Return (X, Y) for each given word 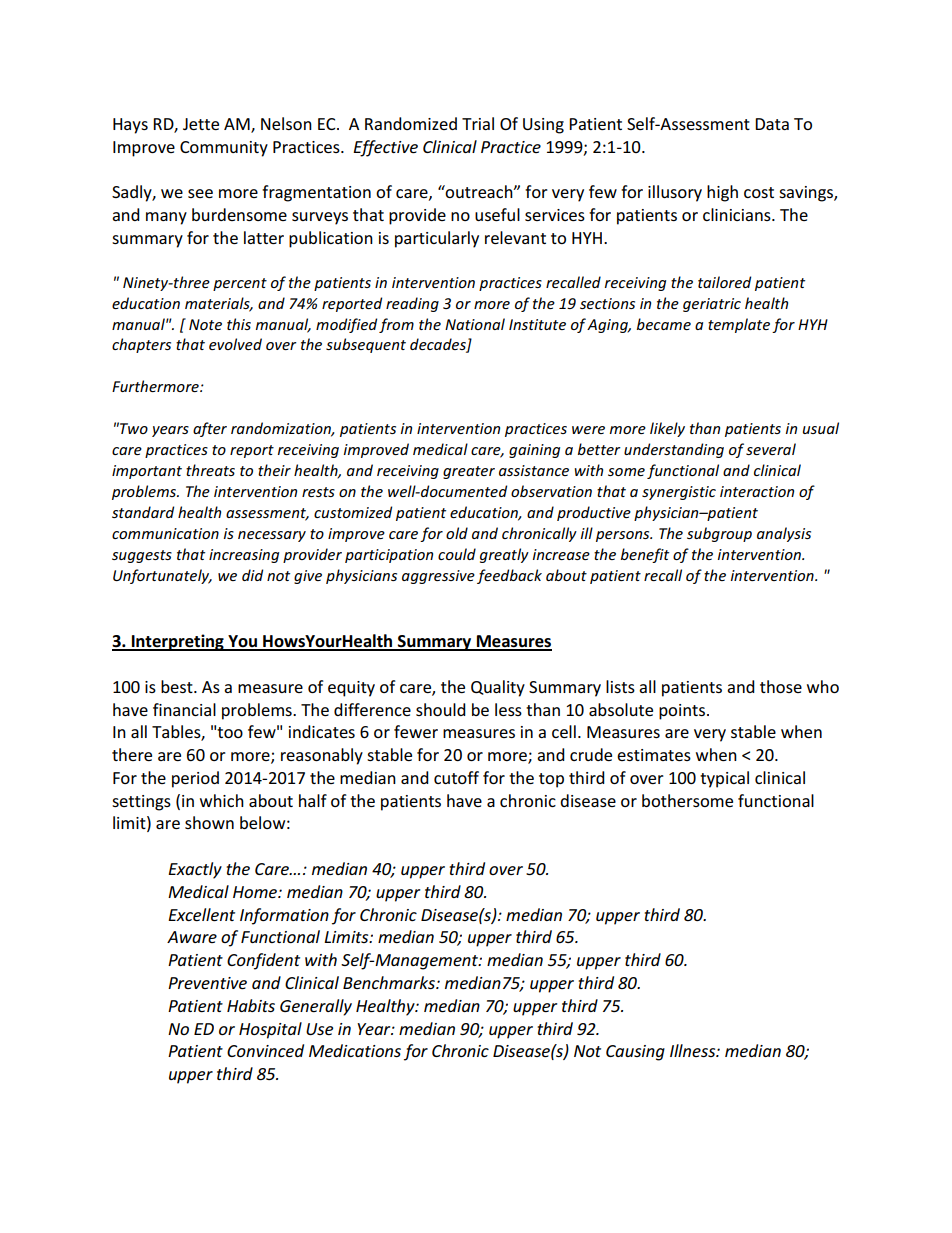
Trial (478, 123)
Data (772, 124)
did (252, 575)
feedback (509, 576)
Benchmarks (390, 982)
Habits (251, 1005)
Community (224, 149)
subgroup (719, 534)
